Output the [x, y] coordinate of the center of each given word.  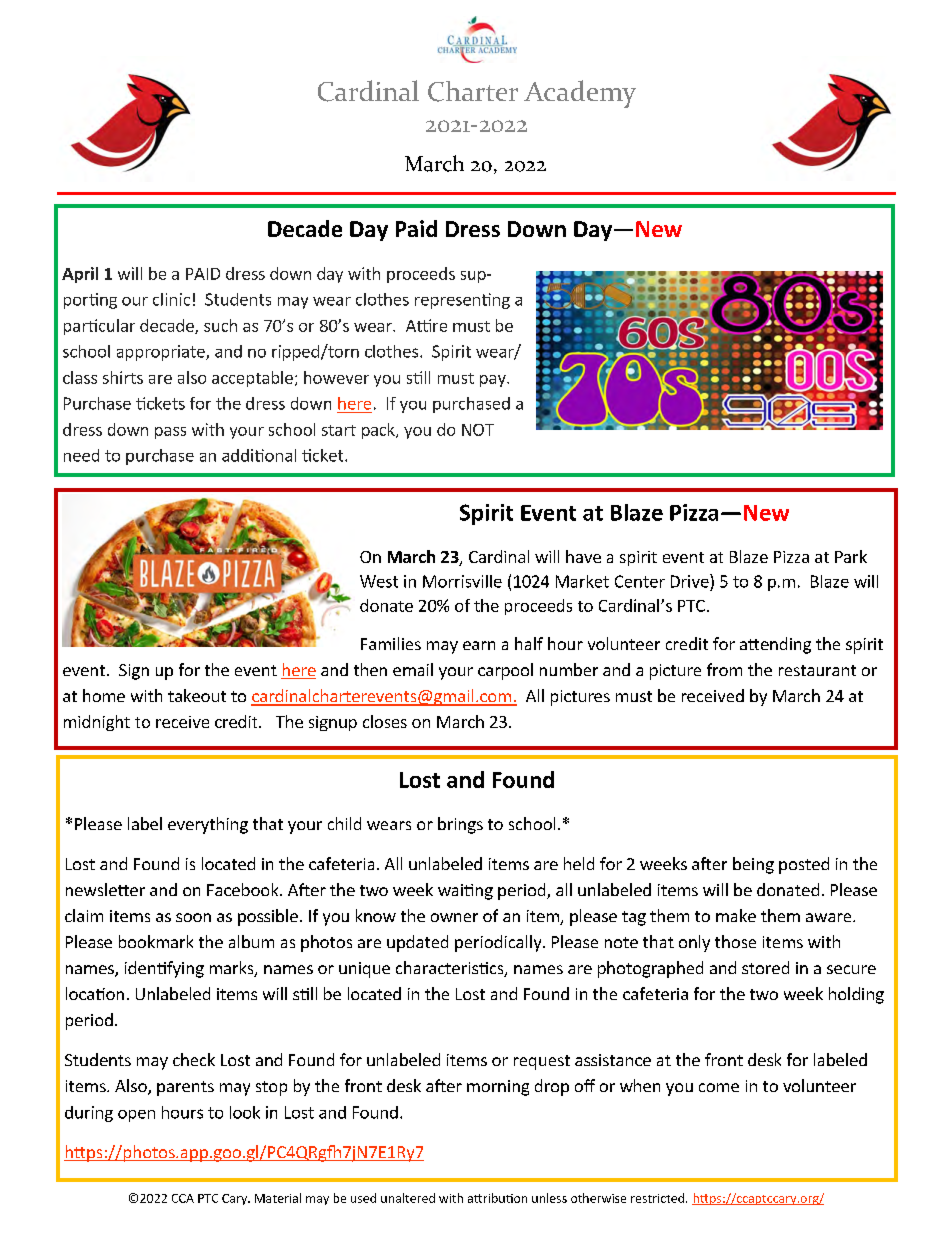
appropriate [162, 353]
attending [775, 645]
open [136, 1116]
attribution [497, 1198]
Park [851, 556]
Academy [580, 94]
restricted [657, 1198]
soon [193, 917]
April [80, 275]
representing [462, 301]
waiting [465, 892]
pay [494, 381]
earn [479, 645]
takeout [197, 695]
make [736, 915]
